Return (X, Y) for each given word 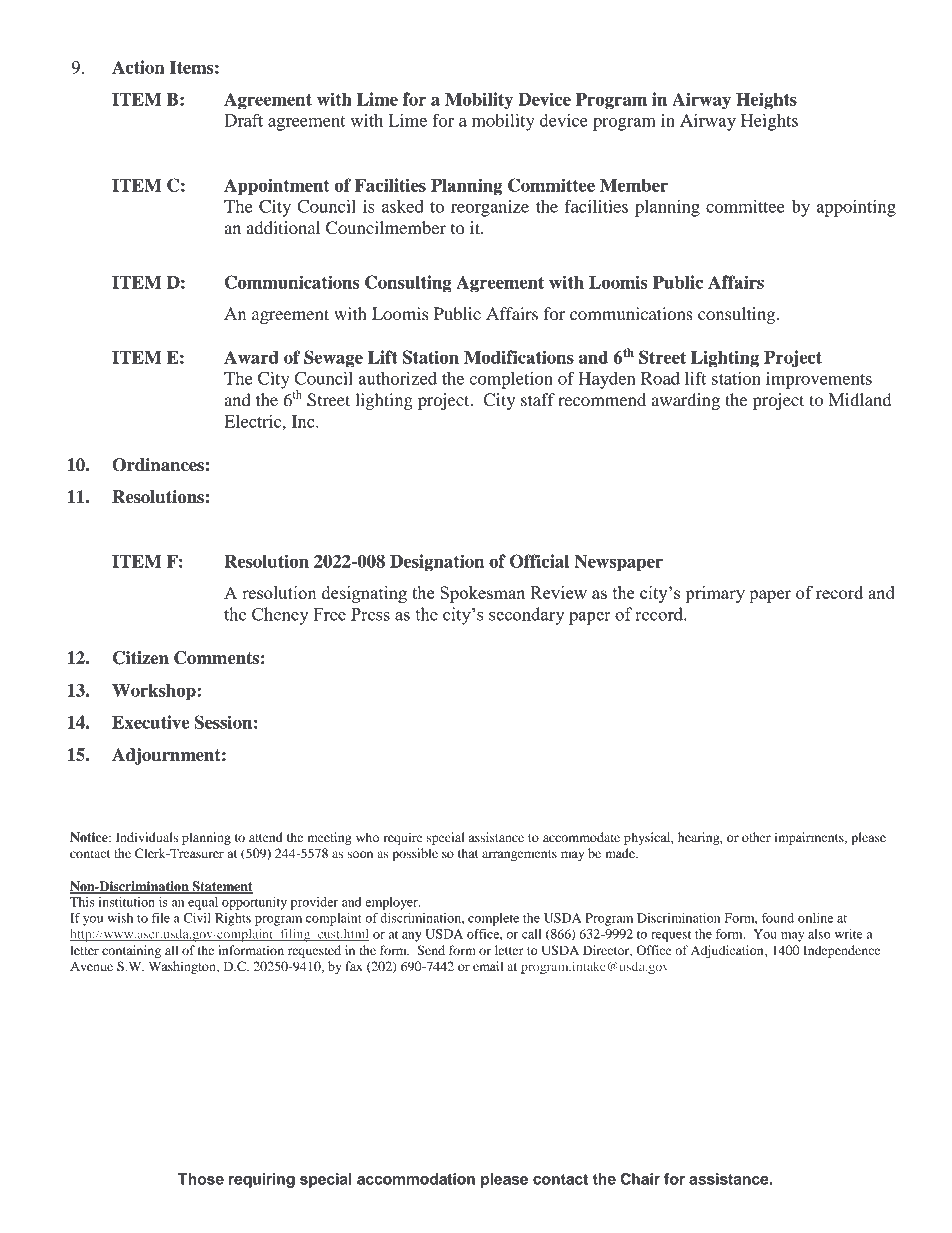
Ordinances (158, 465)
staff (538, 399)
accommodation (416, 1179)
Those (201, 1179)
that (468, 853)
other (756, 837)
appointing (856, 208)
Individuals (147, 837)
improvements (819, 380)
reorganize (490, 208)
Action (138, 67)
